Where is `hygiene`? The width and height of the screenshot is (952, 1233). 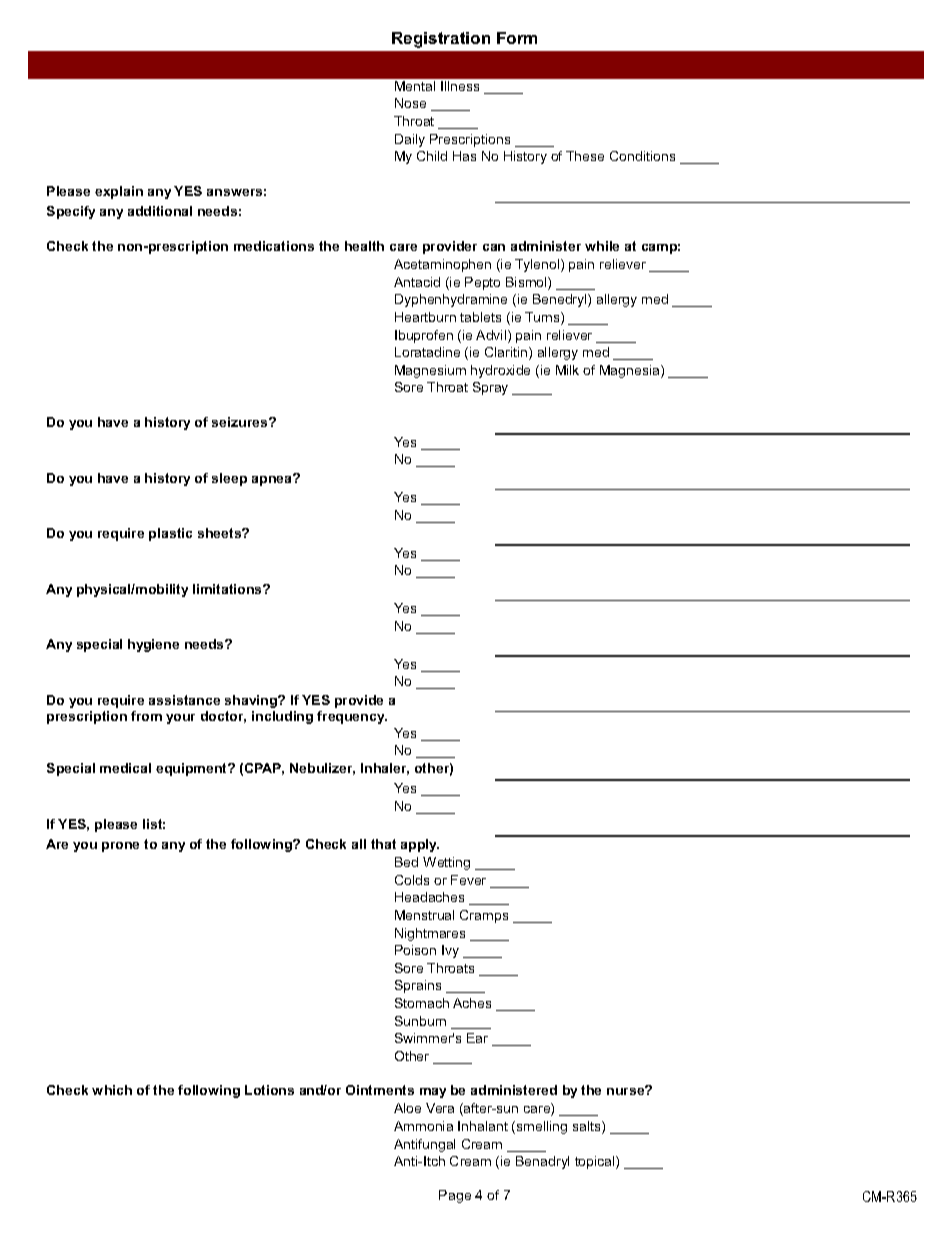 hygiene is located at coordinates (153, 645).
